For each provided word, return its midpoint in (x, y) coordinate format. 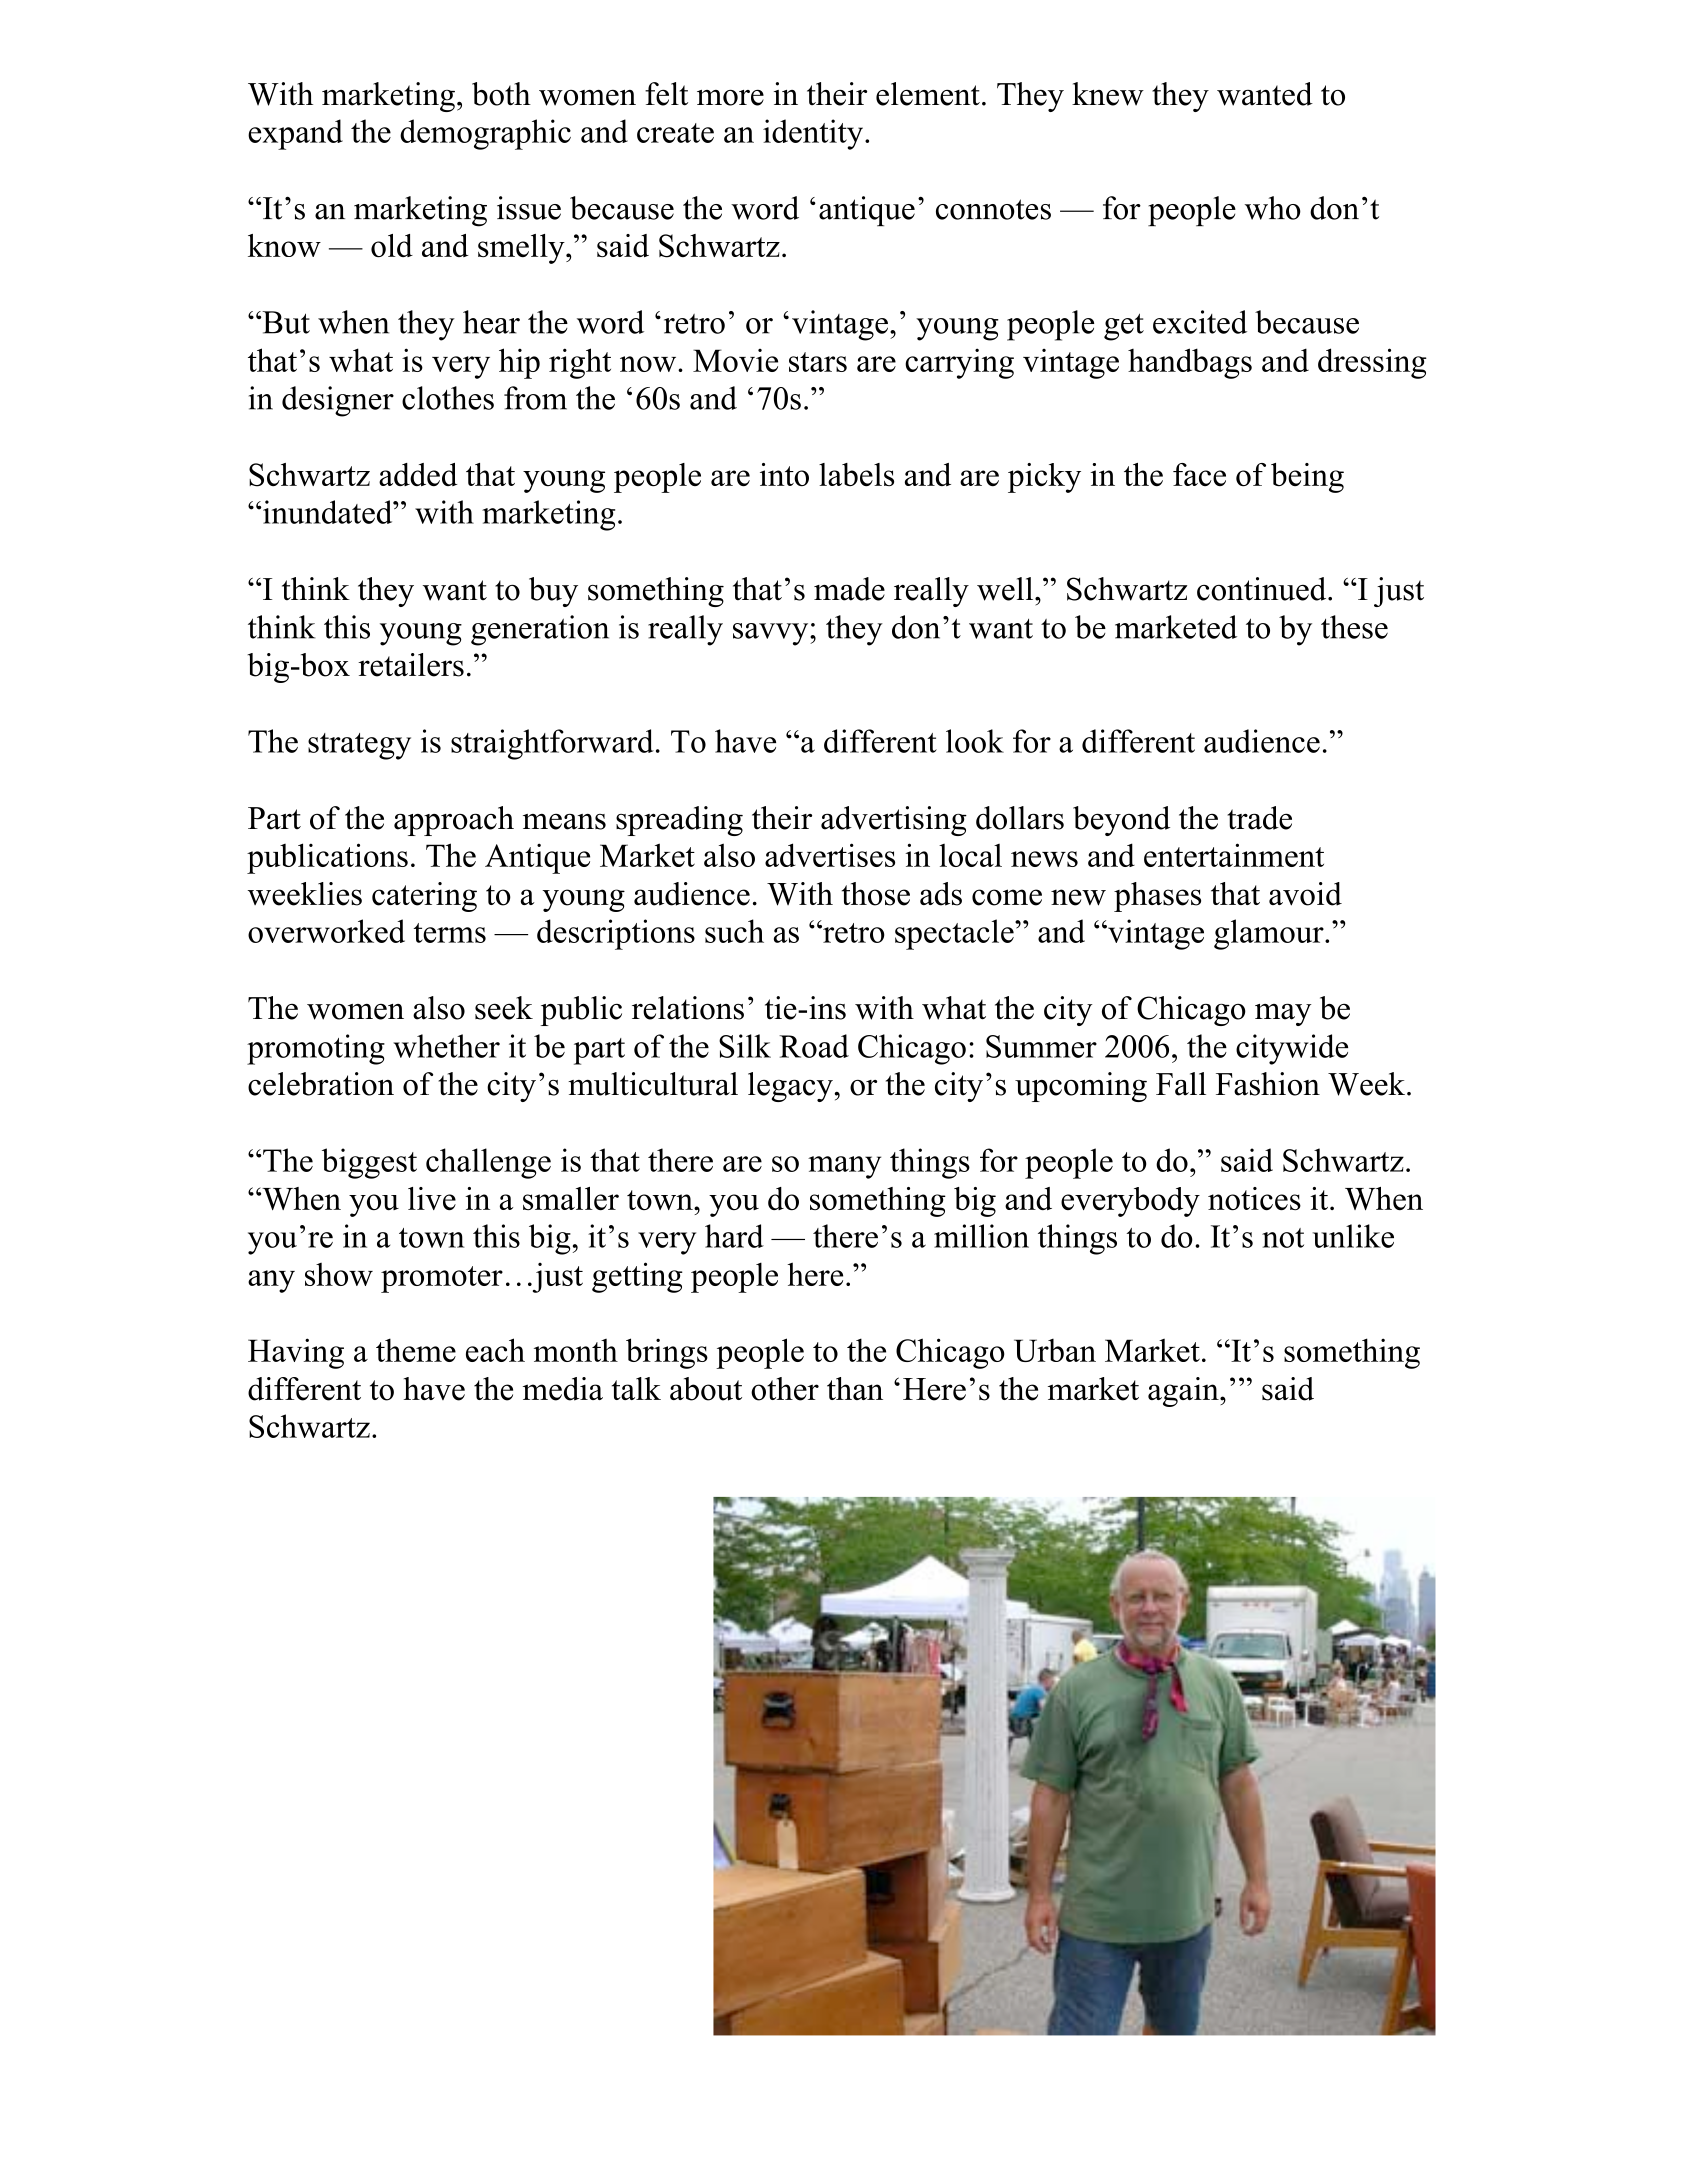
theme (416, 1350)
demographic (485, 134)
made (849, 589)
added (418, 474)
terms (450, 933)
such (734, 931)
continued (1263, 589)
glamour (1270, 934)
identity (813, 134)
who (1273, 208)
